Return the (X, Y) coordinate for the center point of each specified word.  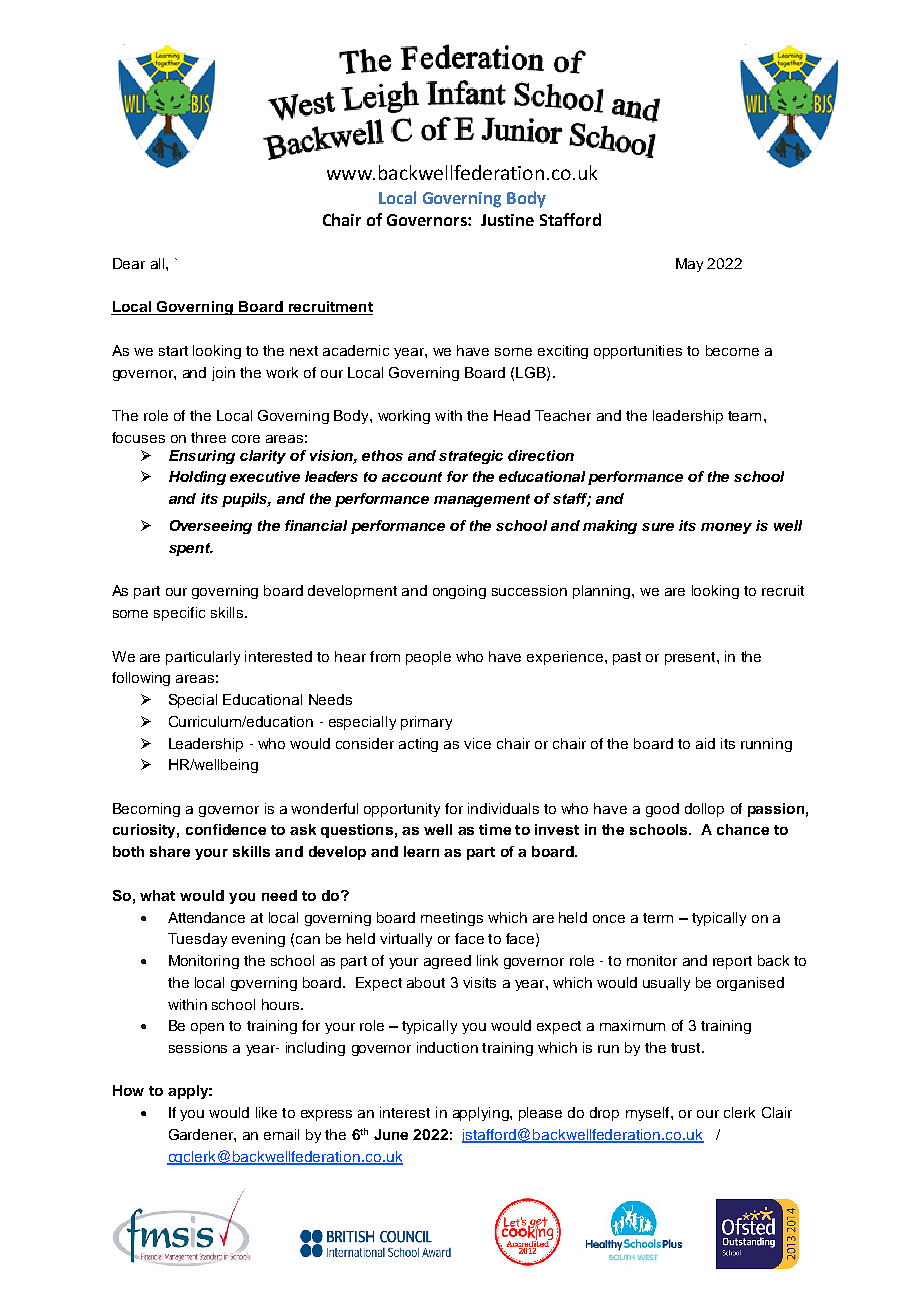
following (141, 679)
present (691, 658)
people (428, 658)
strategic (471, 457)
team (744, 416)
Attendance (206, 917)
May (689, 265)
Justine (507, 220)
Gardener (202, 1134)
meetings (452, 919)
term (658, 918)
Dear (129, 263)
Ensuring (202, 457)
